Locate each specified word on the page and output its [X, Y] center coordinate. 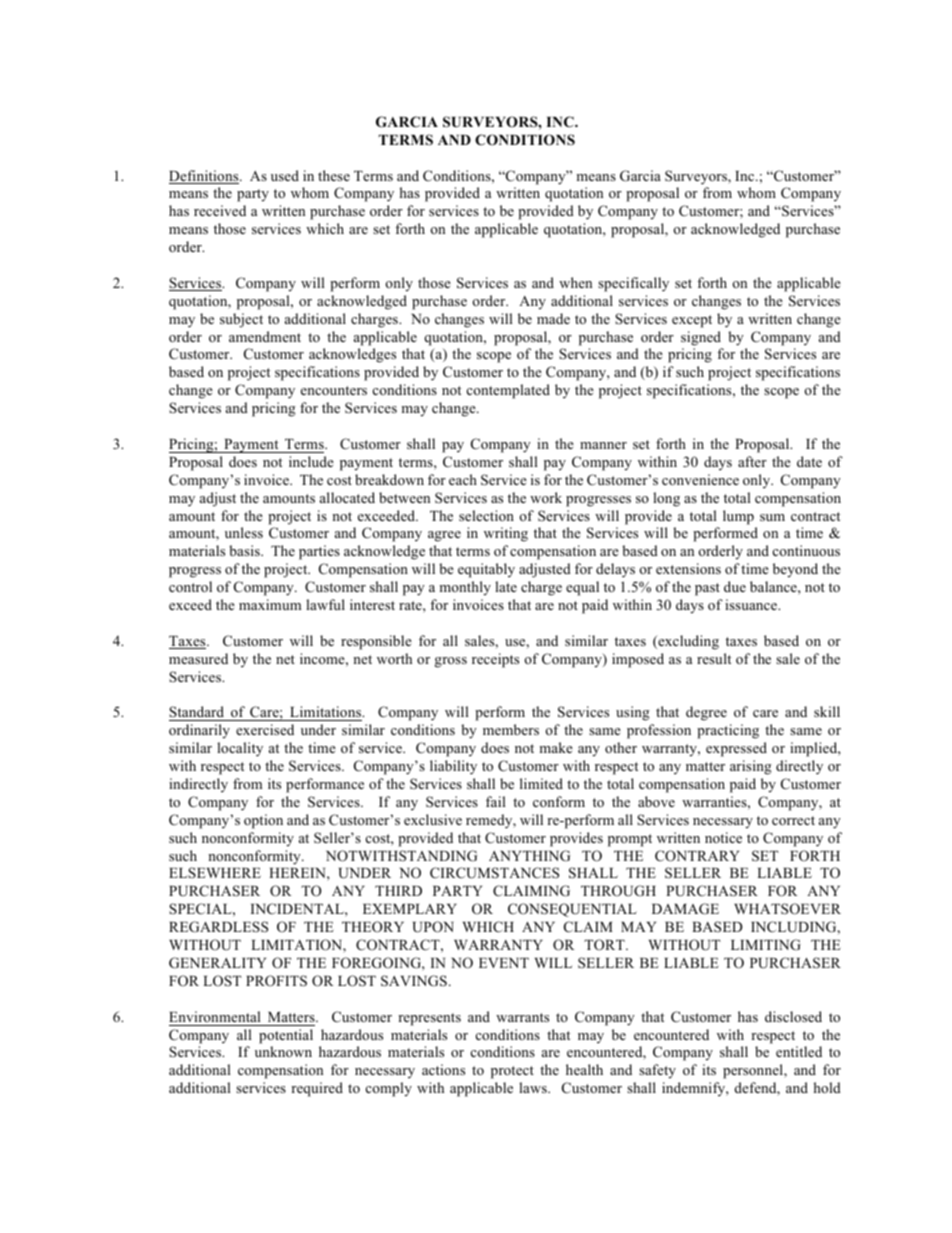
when [575, 282]
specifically [633, 284]
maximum [270, 604]
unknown [283, 1051]
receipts [495, 660]
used [285, 175]
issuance [752, 604]
